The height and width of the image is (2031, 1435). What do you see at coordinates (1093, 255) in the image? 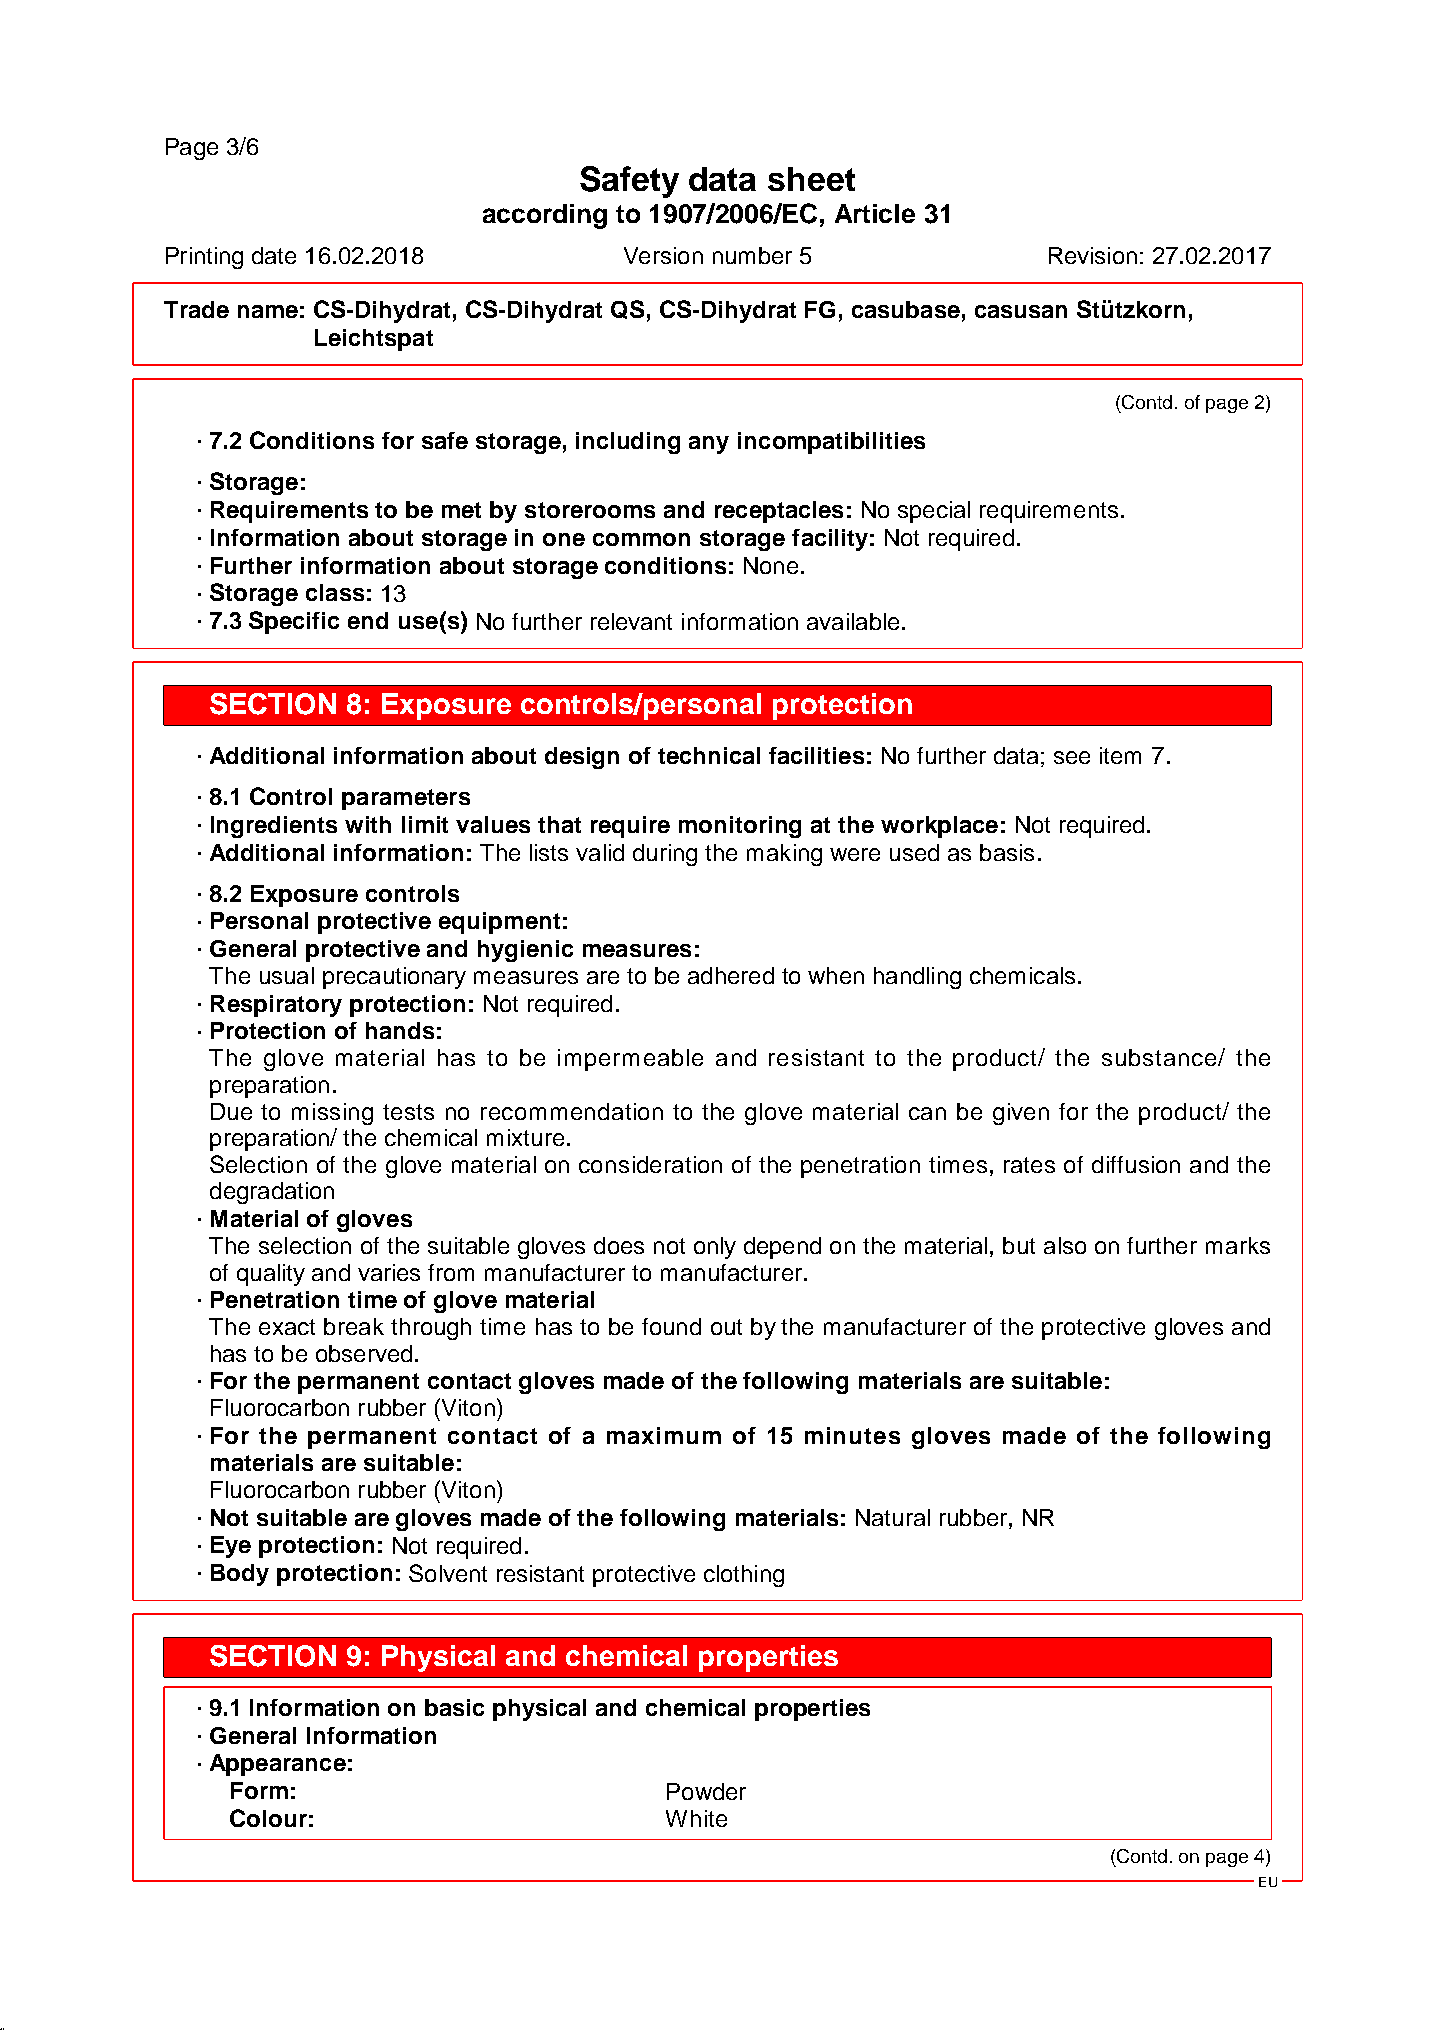
I see `Revision` at bounding box center [1093, 255].
